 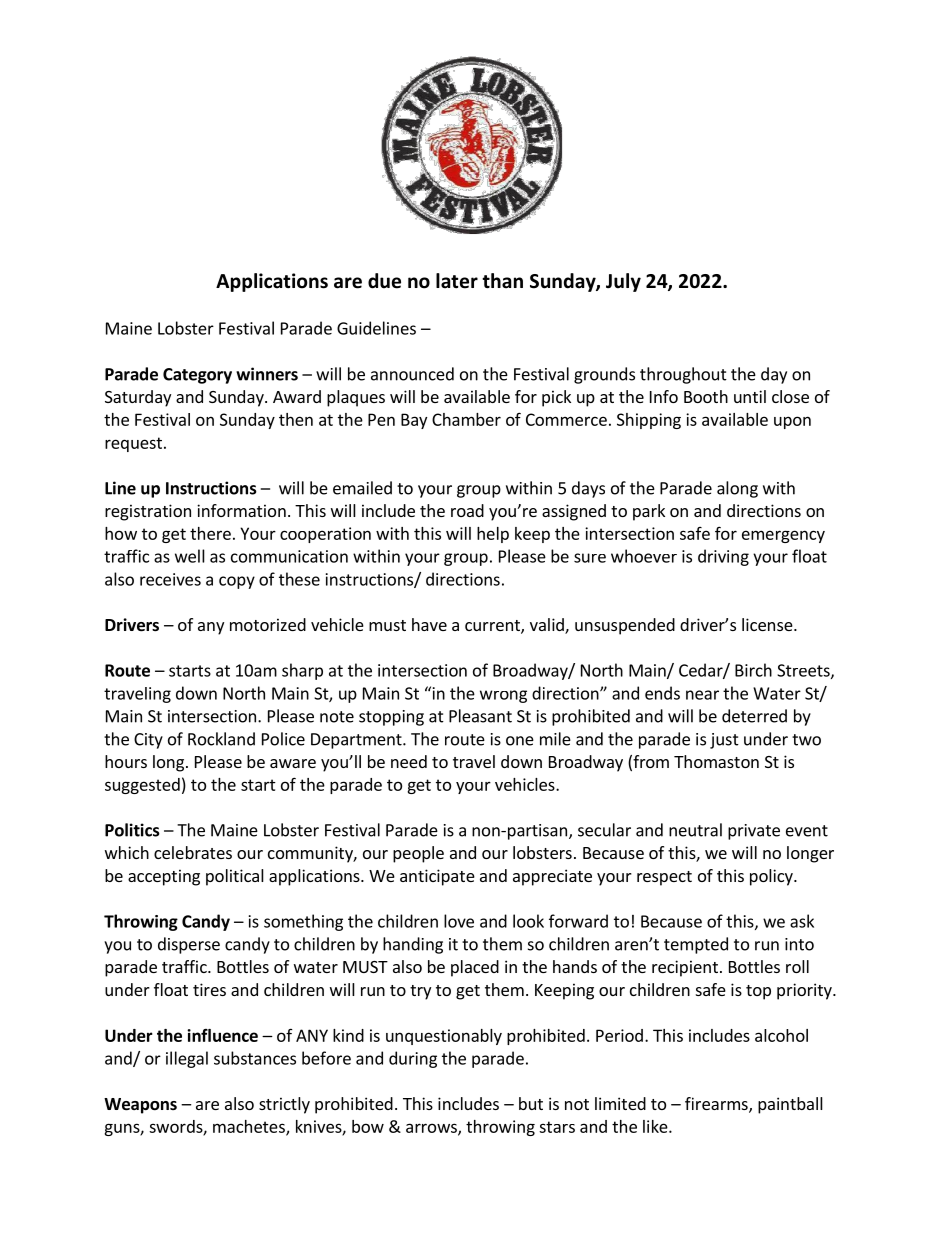 What do you see at coordinates (531, 1103) in the screenshot?
I see `but` at bounding box center [531, 1103].
